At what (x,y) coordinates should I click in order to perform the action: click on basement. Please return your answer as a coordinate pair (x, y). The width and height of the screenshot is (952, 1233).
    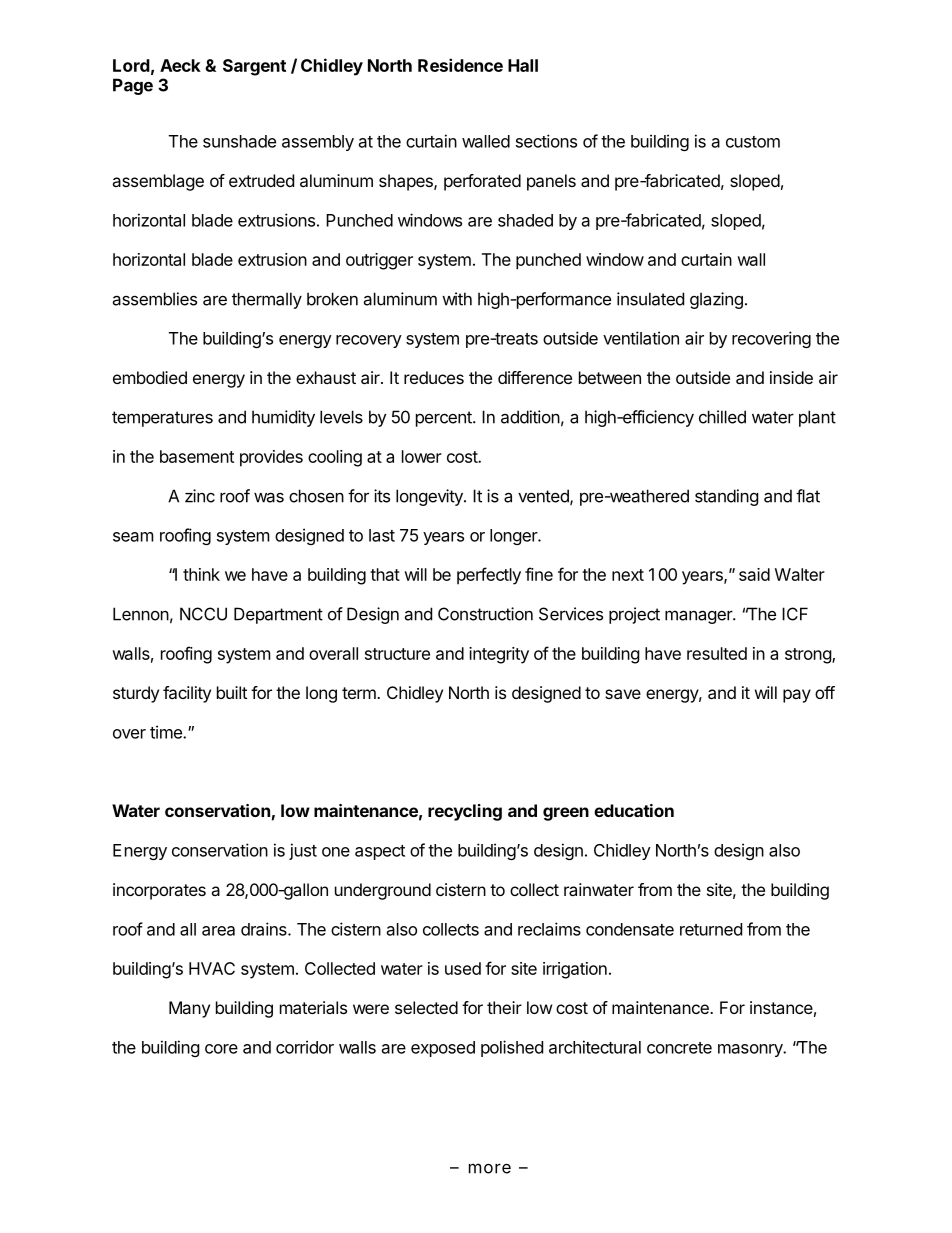
    Looking at the image, I should click on (197, 456).
